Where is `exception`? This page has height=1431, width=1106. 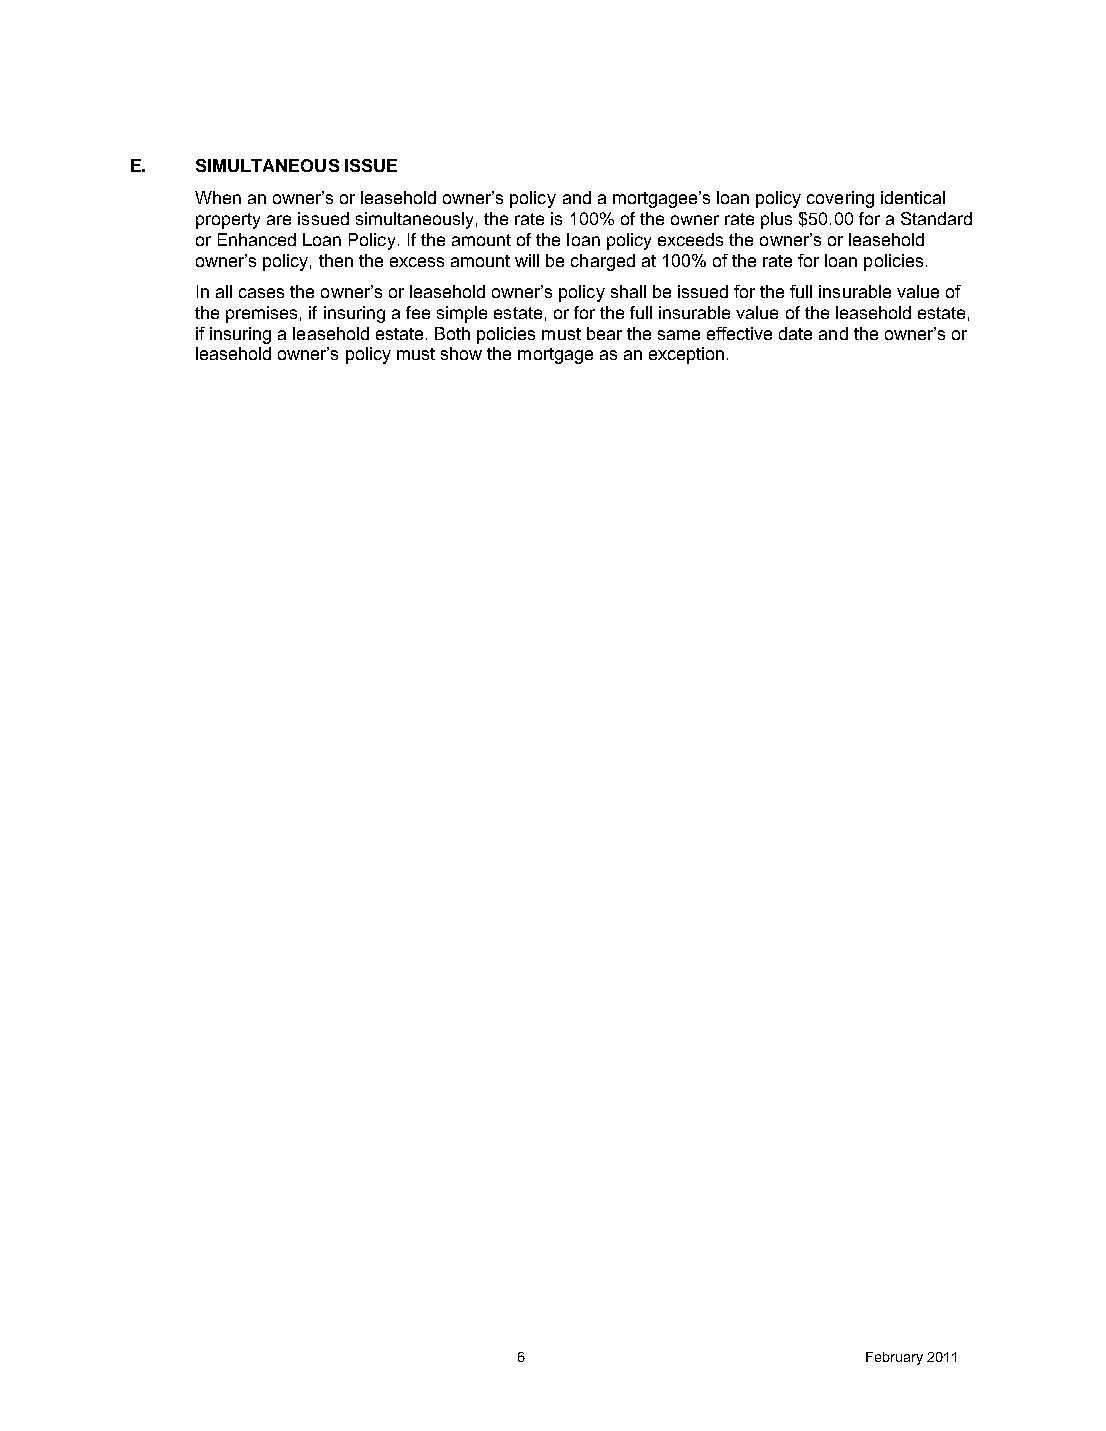
exception is located at coordinates (686, 355).
